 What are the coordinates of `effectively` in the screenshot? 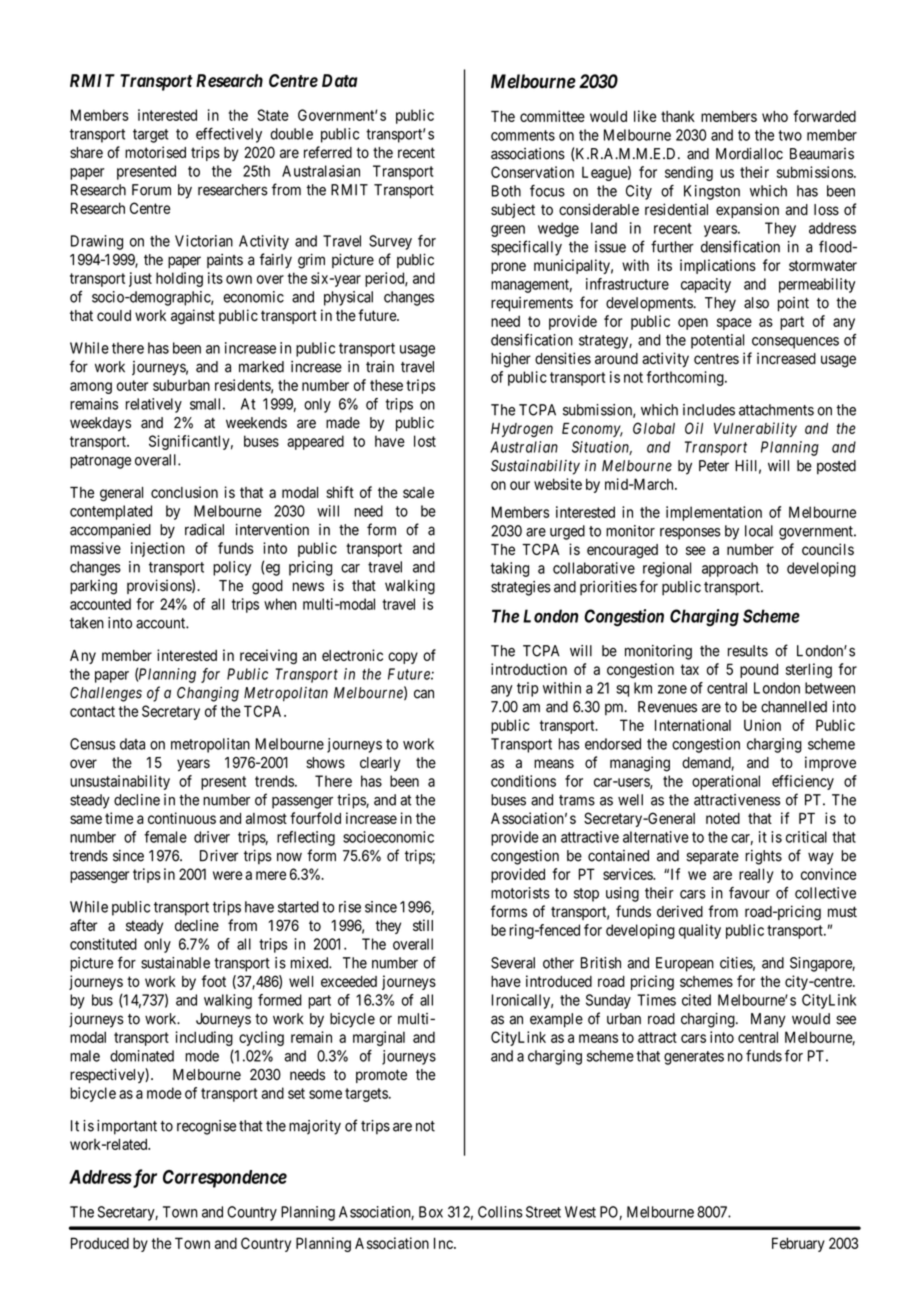 It's located at (229, 135).
